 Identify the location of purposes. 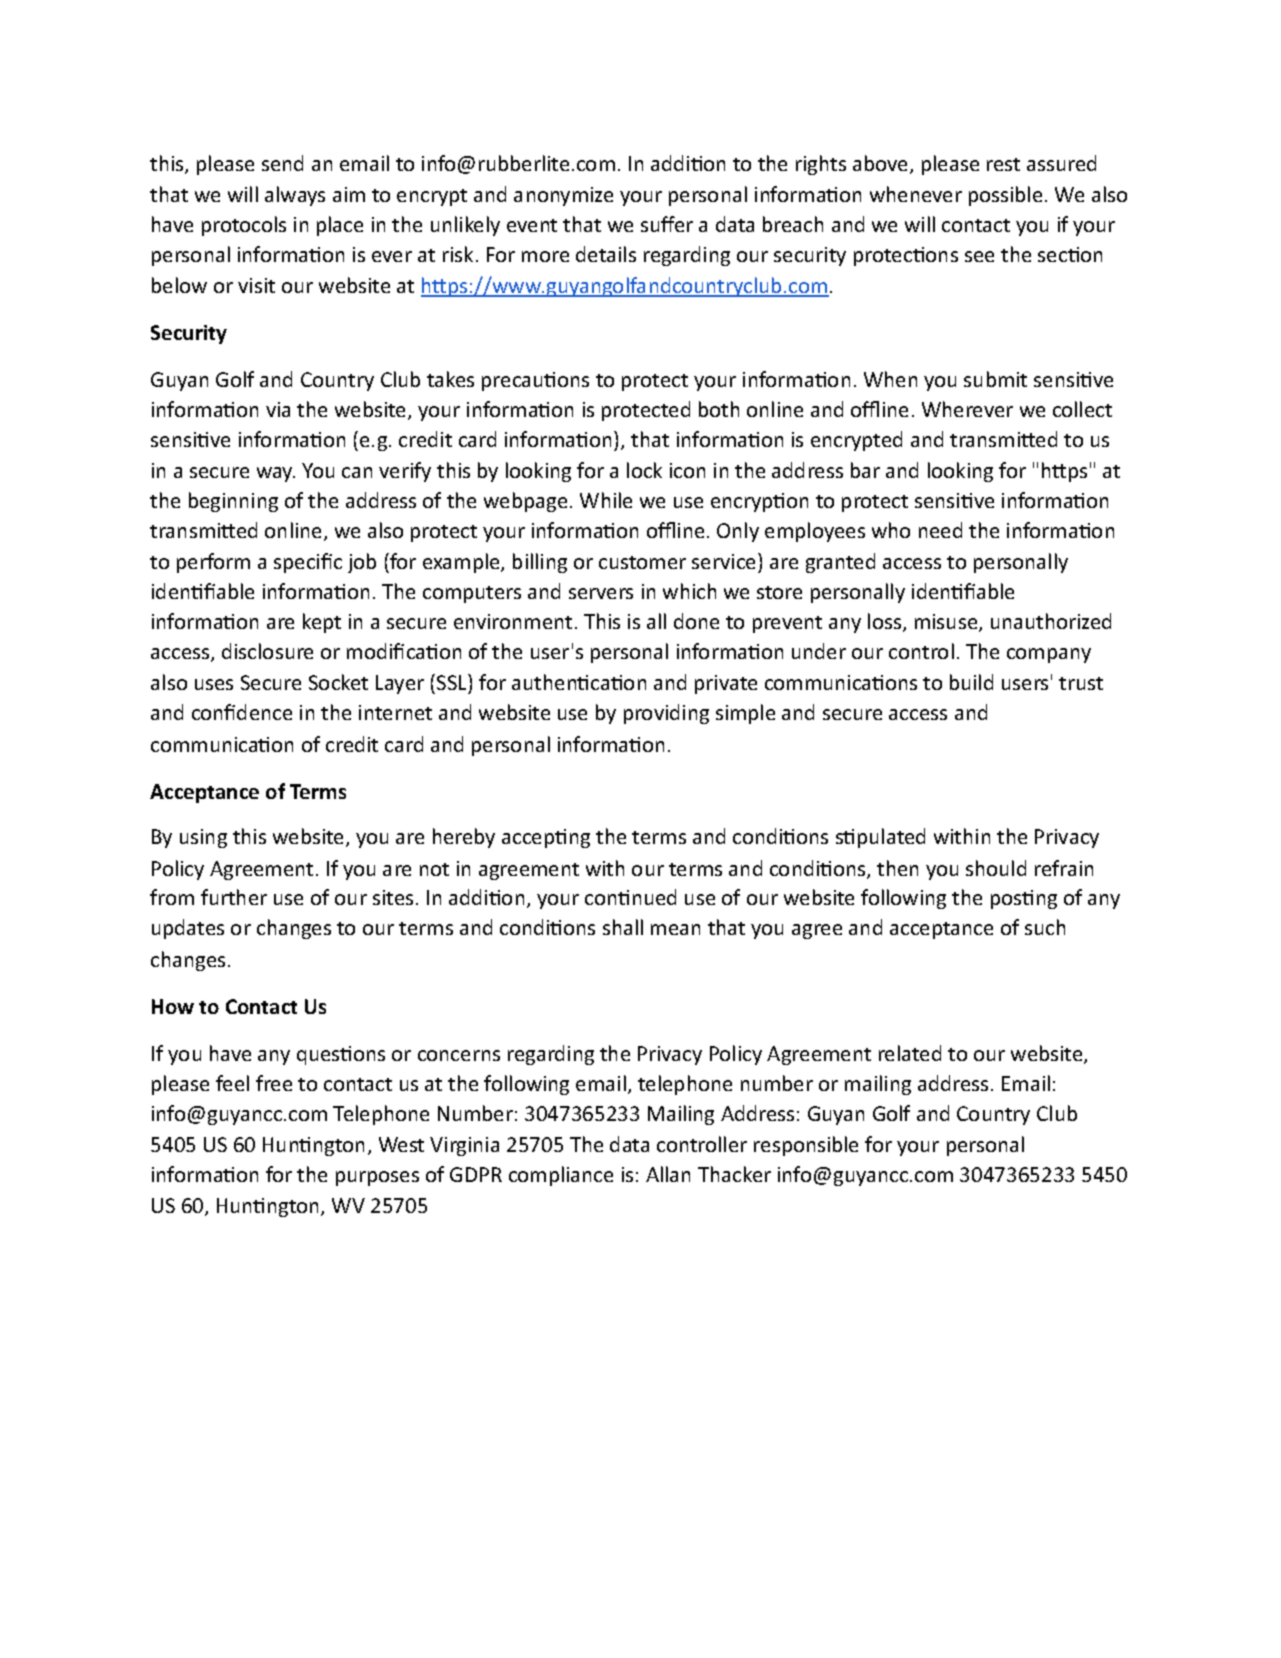
(377, 1178).
